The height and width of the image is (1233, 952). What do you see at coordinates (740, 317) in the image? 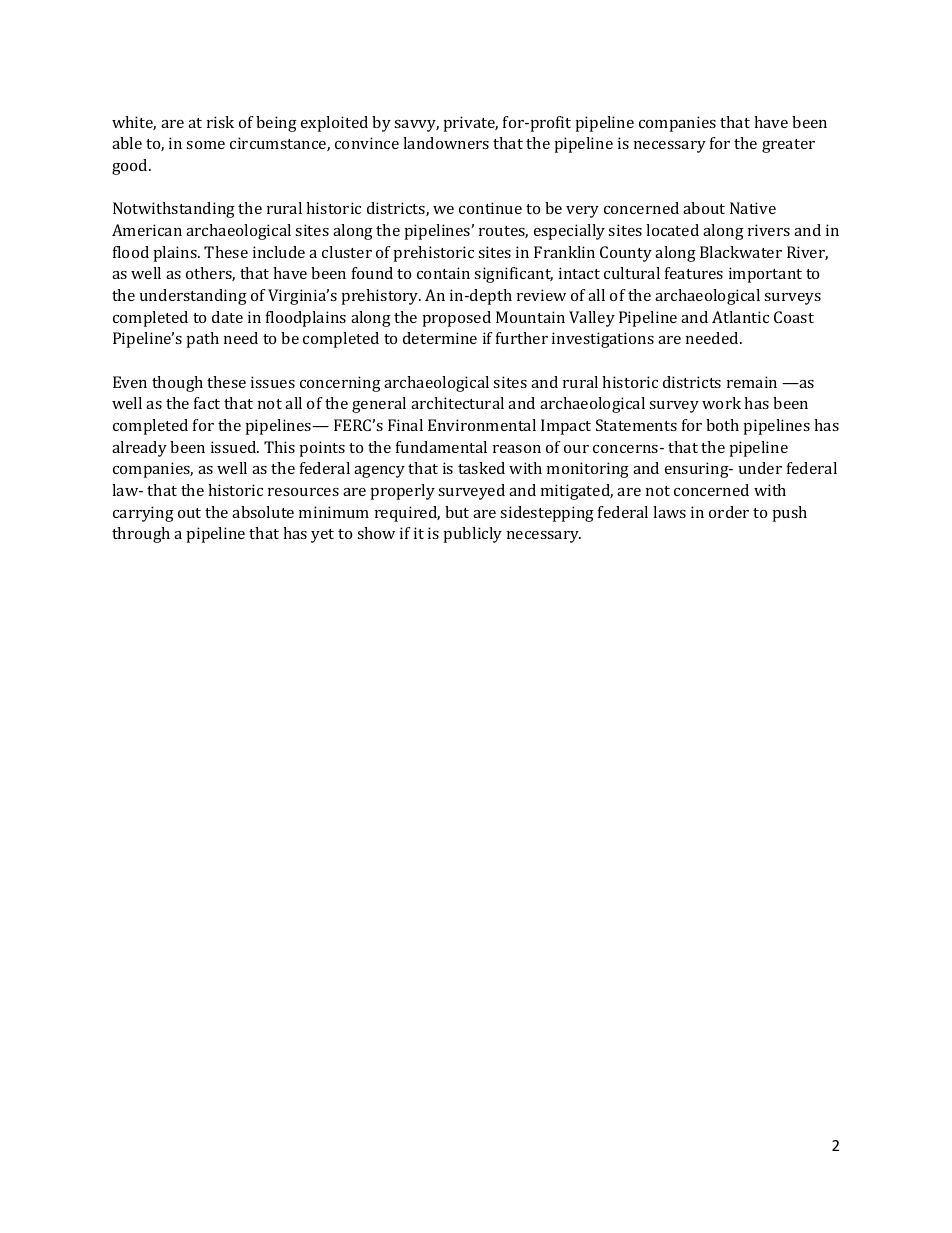
I see `Atlantic` at bounding box center [740, 317].
